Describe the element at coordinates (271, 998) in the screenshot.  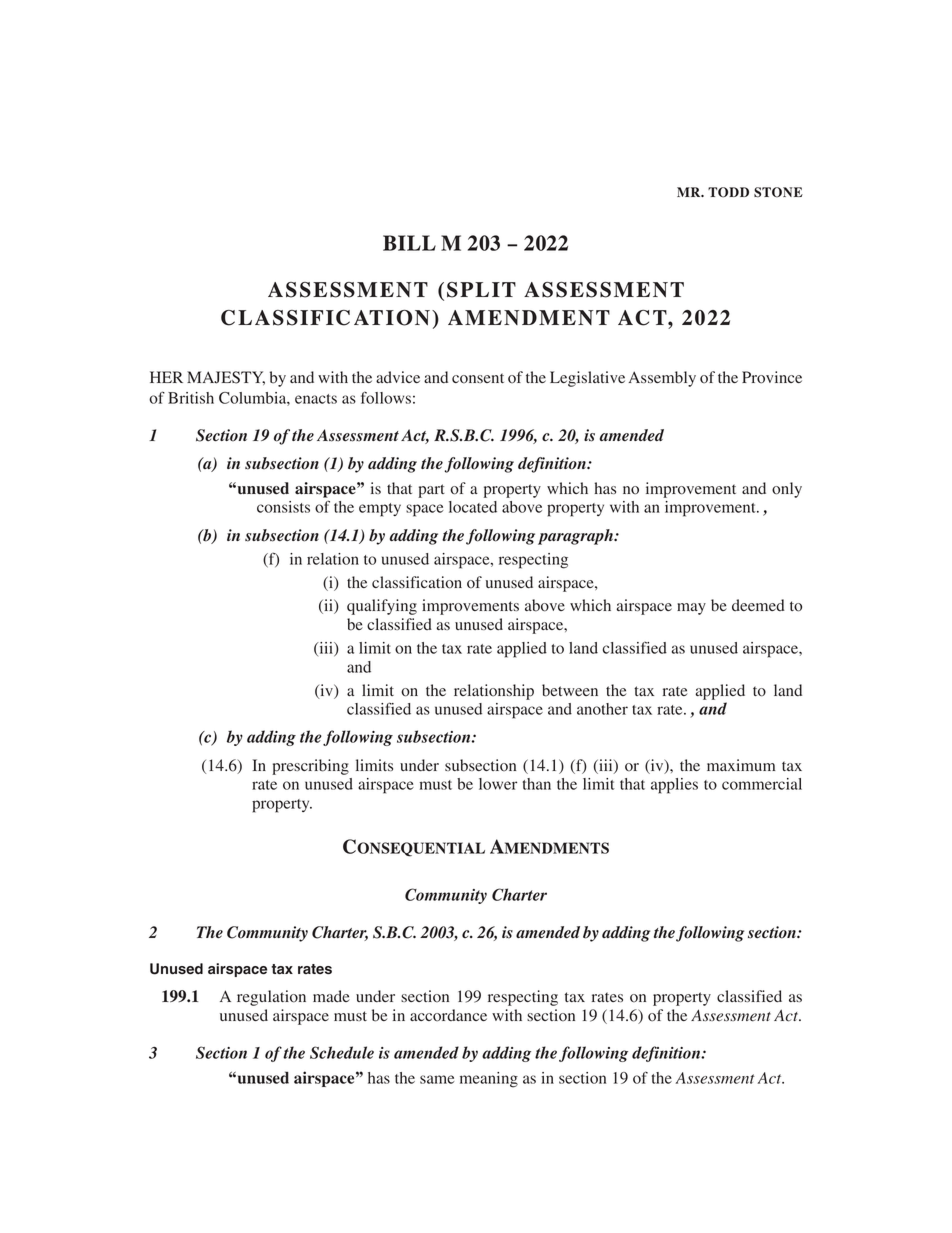
I see `regulation` at that location.
